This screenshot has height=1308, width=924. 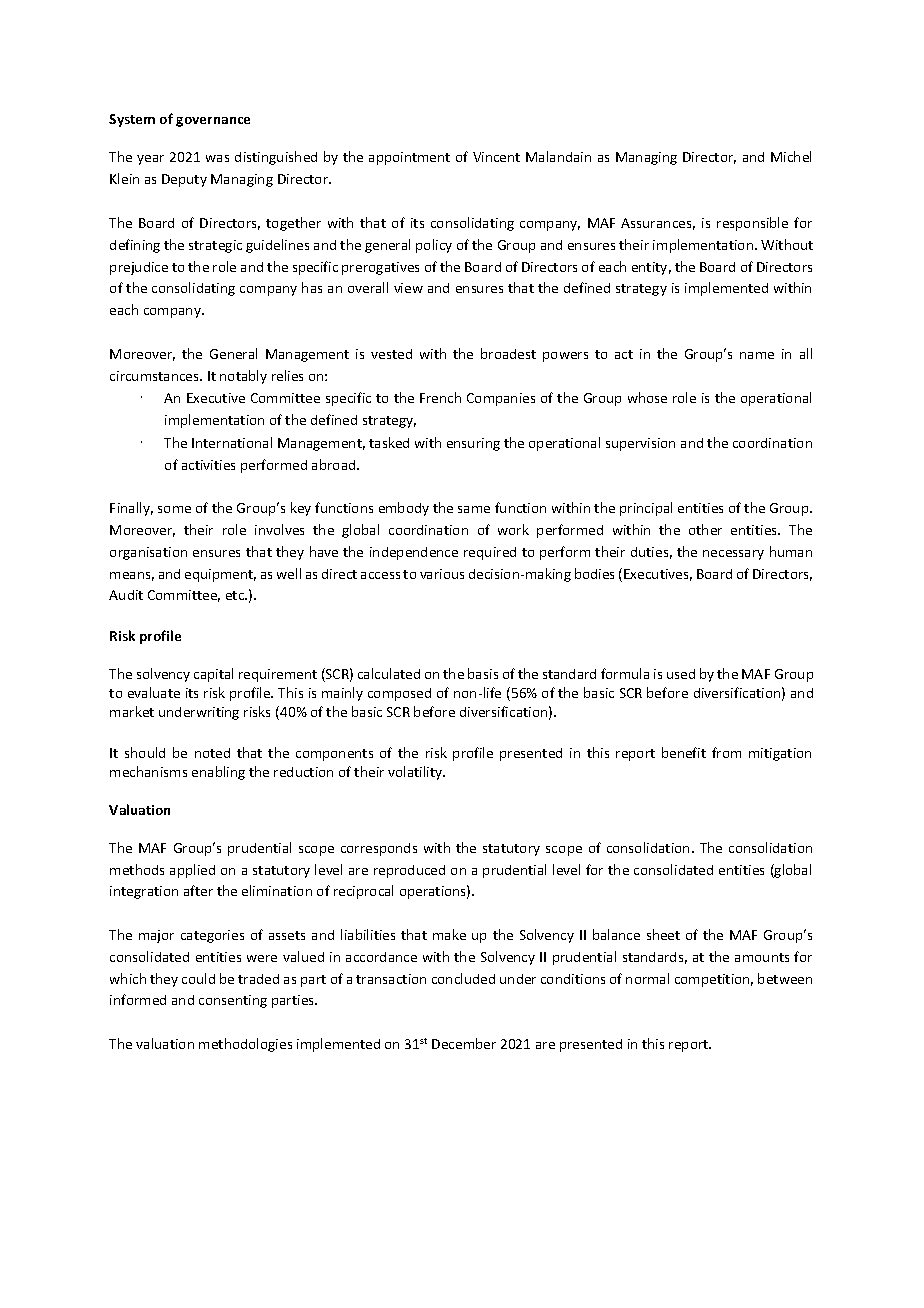 What do you see at coordinates (733, 555) in the screenshot?
I see `necessary` at bounding box center [733, 555].
